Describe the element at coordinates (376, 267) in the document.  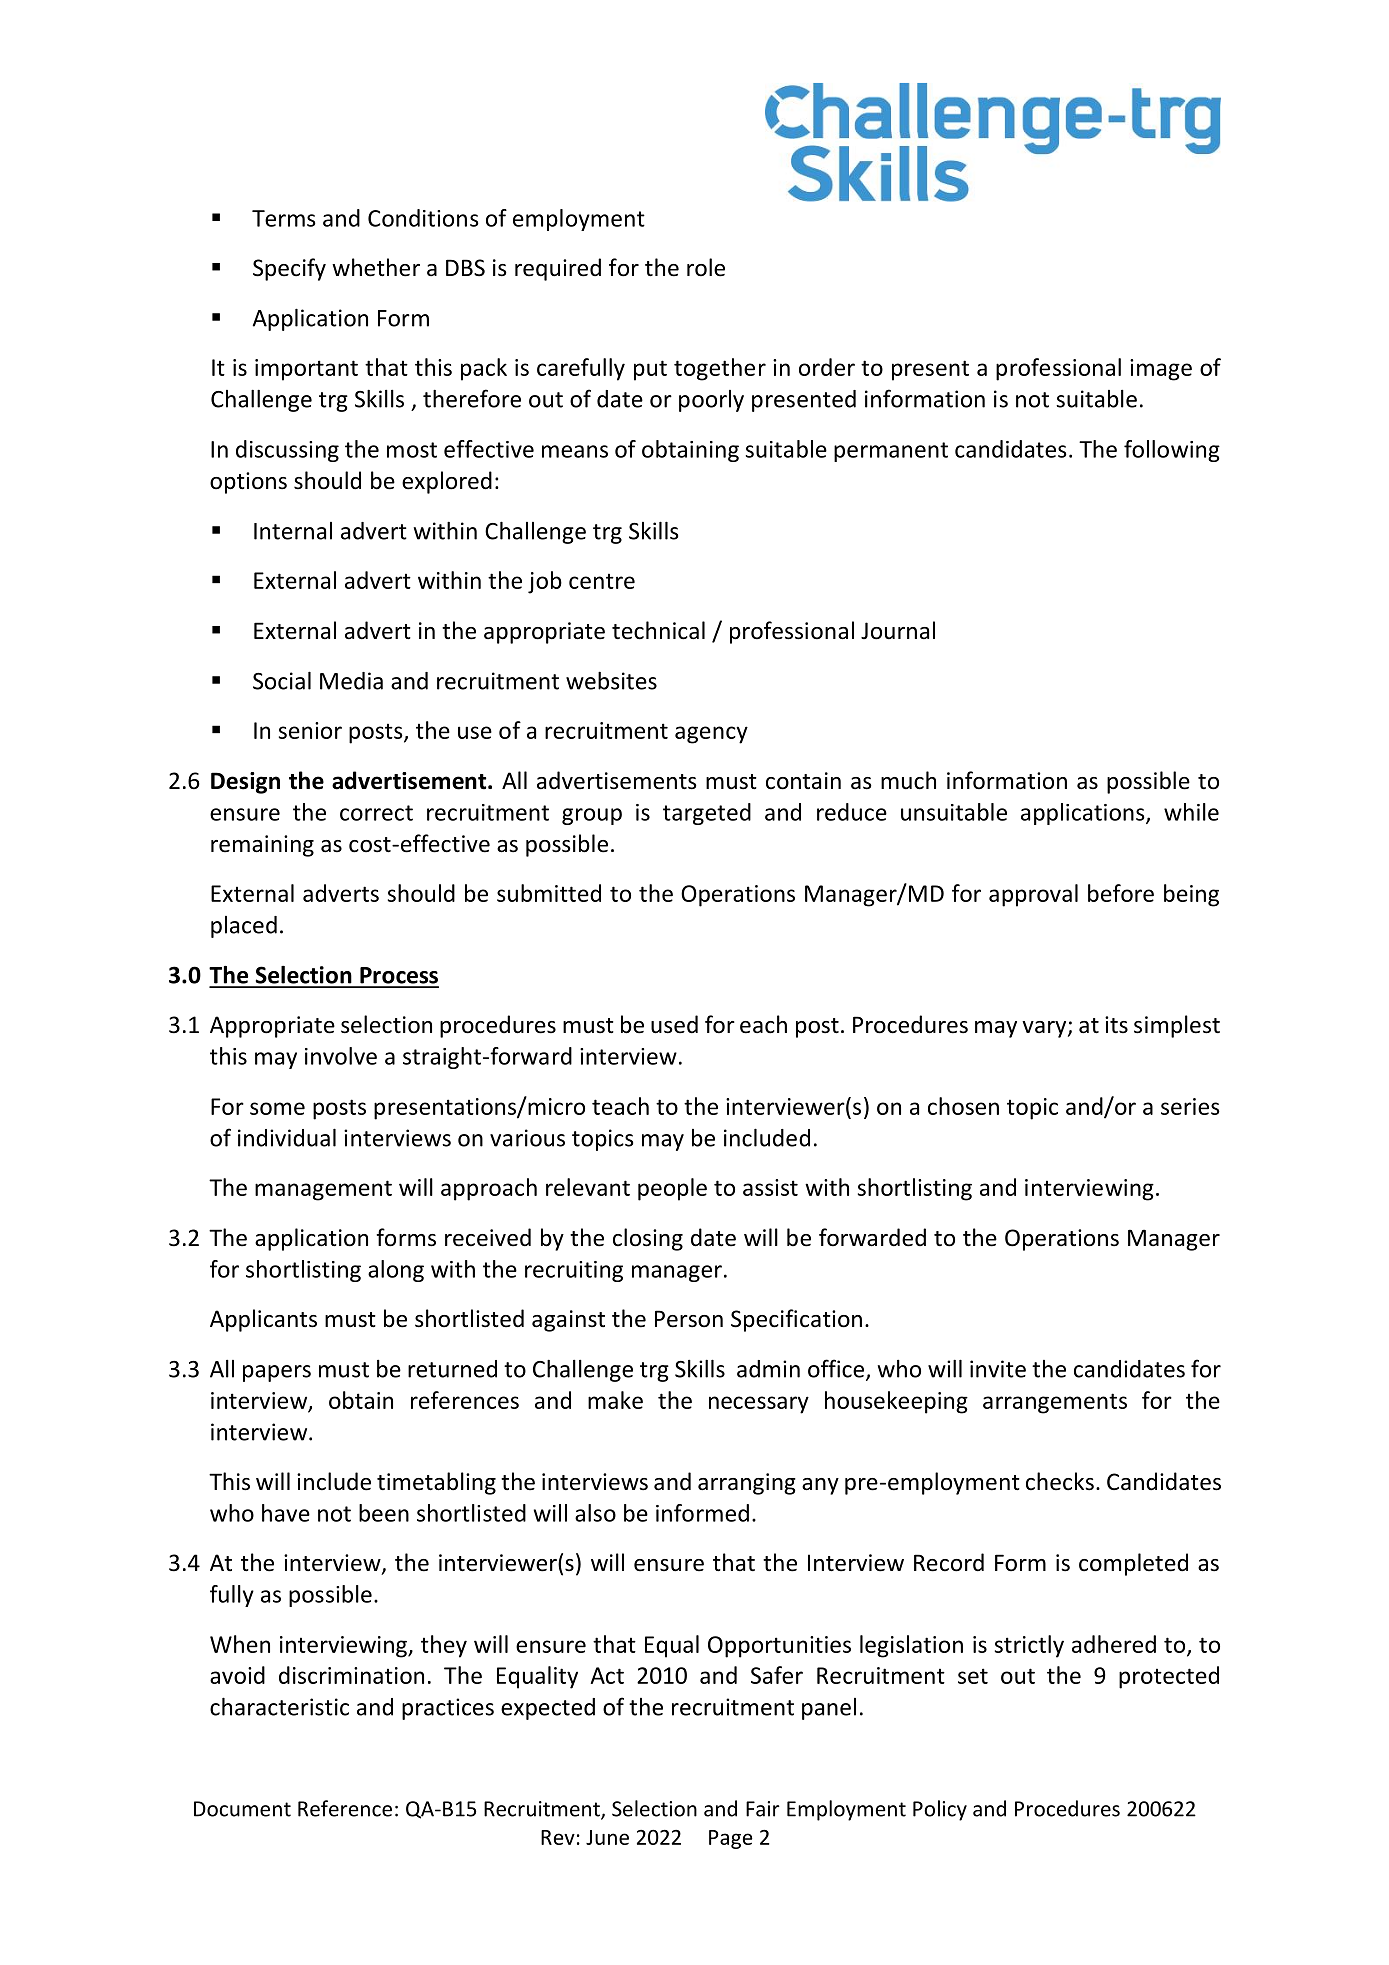
I see `whether` at that location.
